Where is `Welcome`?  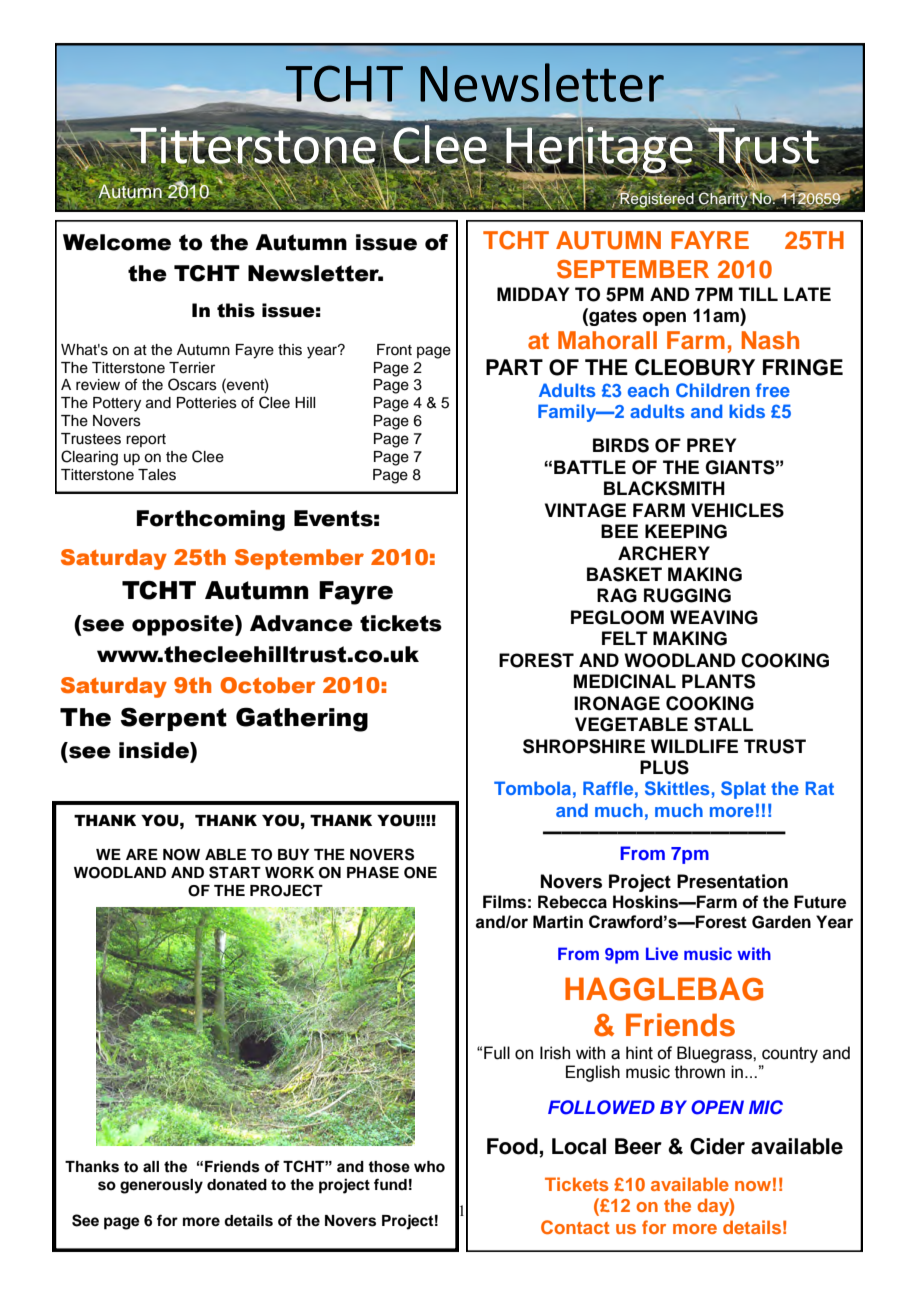
Welcome is located at coordinates (117, 242).
